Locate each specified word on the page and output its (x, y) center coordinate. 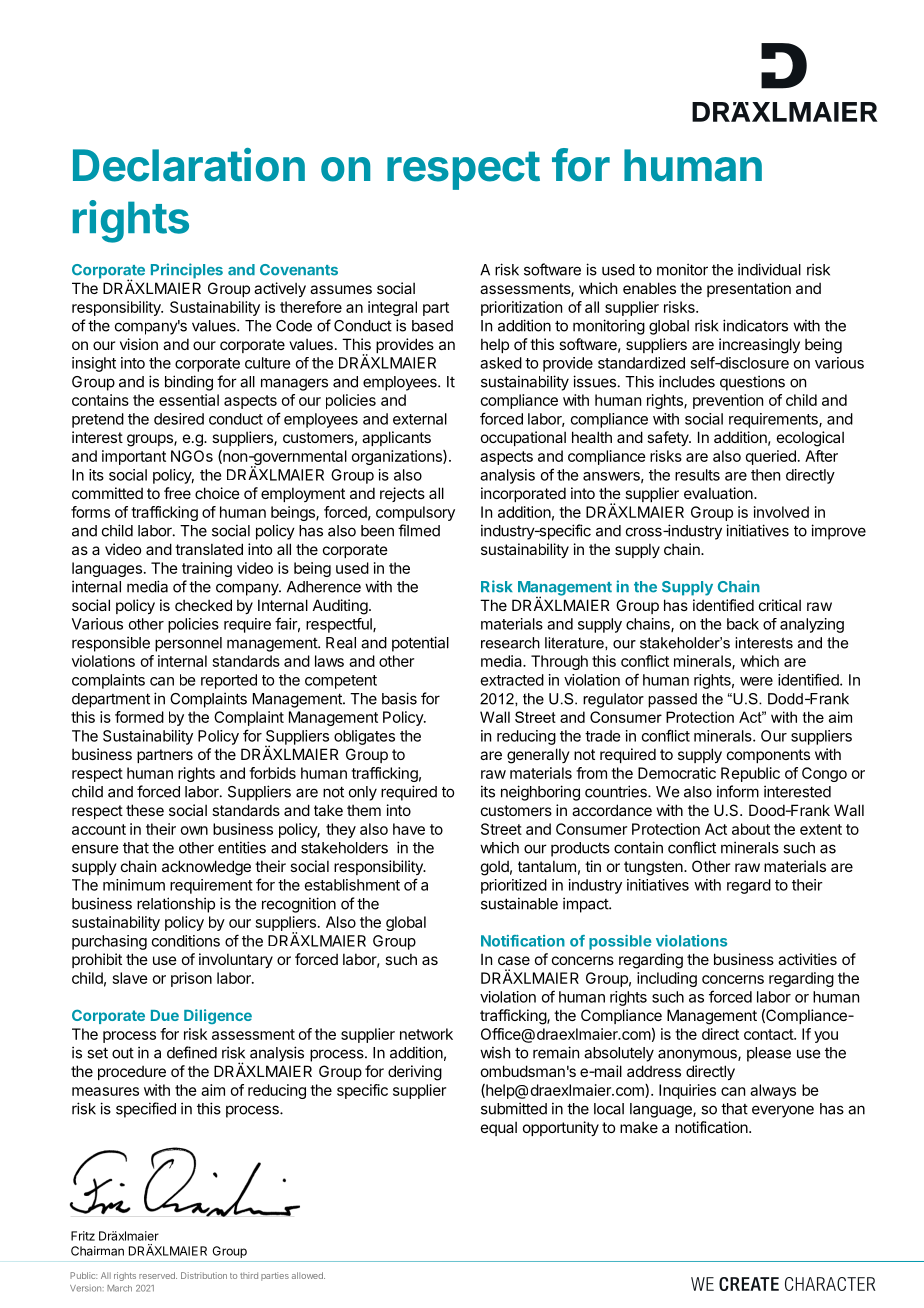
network (426, 1034)
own (194, 830)
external (420, 419)
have (409, 829)
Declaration (189, 165)
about (751, 829)
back (743, 624)
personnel (188, 644)
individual (769, 269)
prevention (728, 401)
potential (420, 644)
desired (179, 419)
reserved (158, 1275)
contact (769, 1034)
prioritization (521, 308)
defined (192, 1052)
